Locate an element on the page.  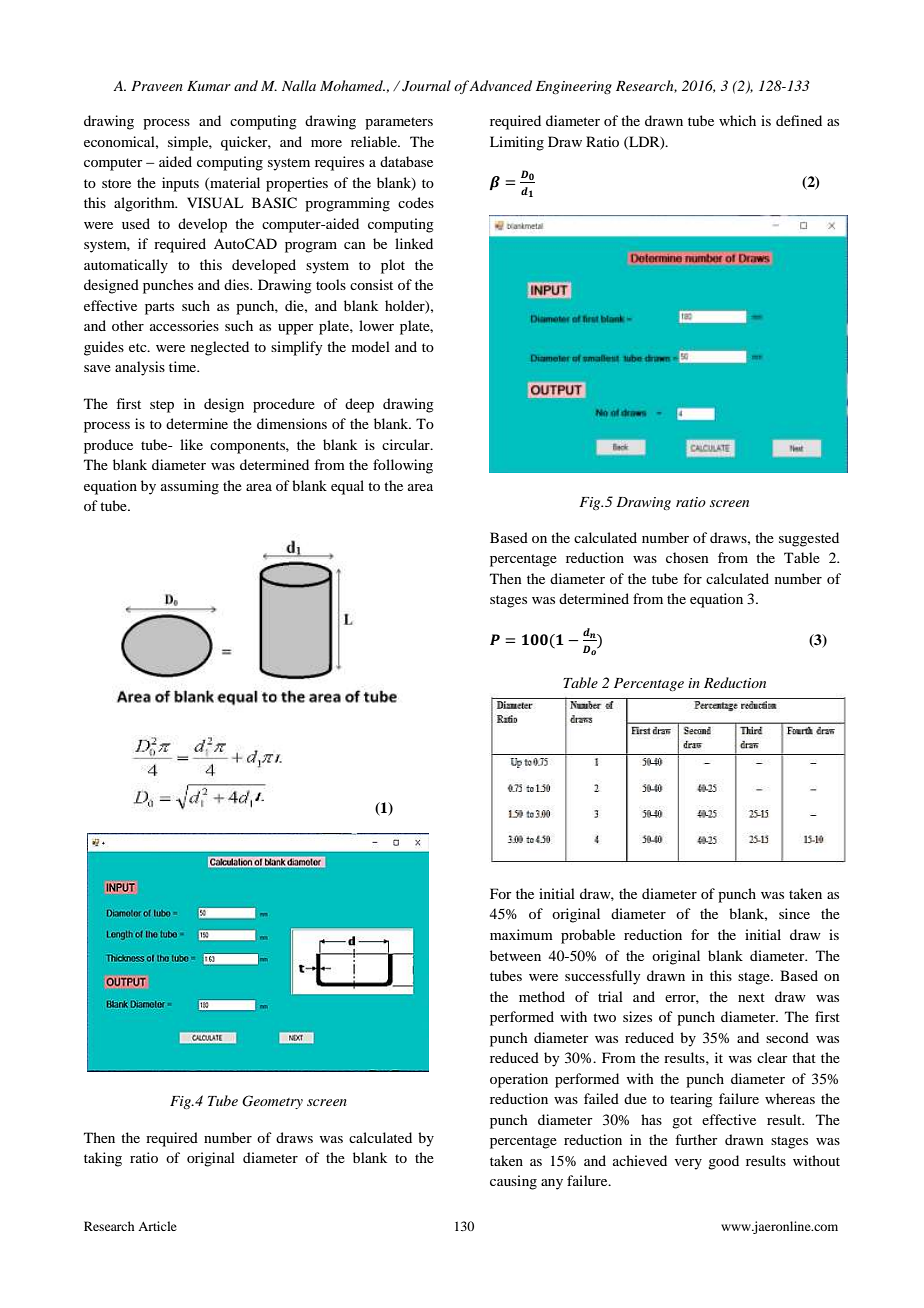
good is located at coordinates (723, 1162).
